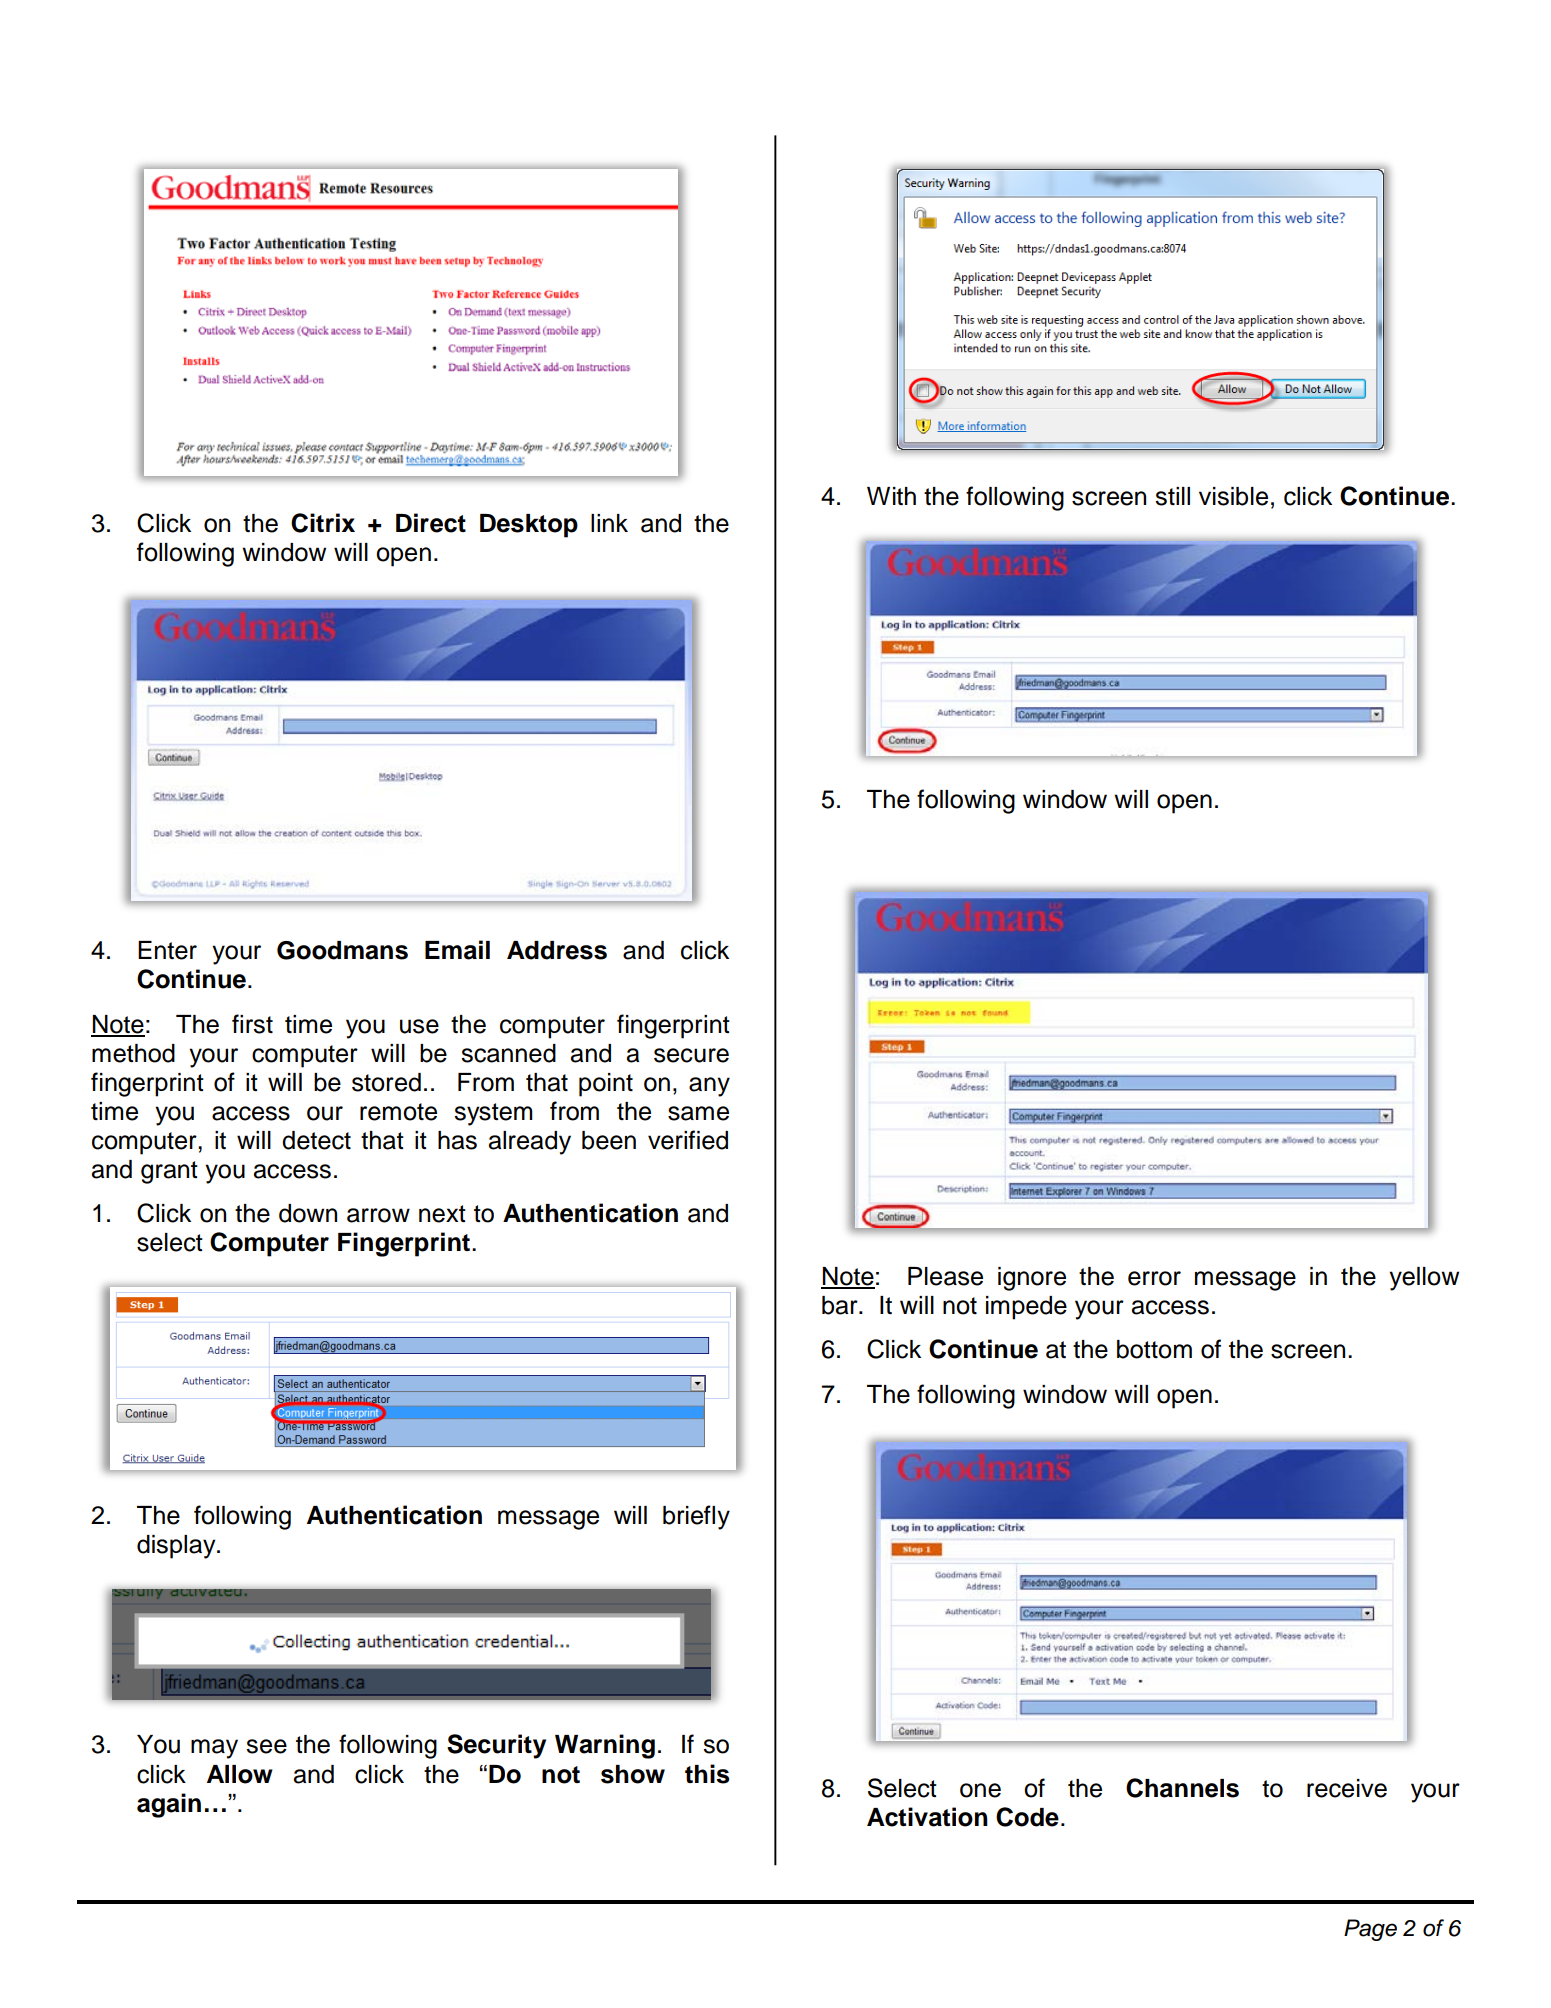  I want to click on bottom, so click(1154, 1349).
